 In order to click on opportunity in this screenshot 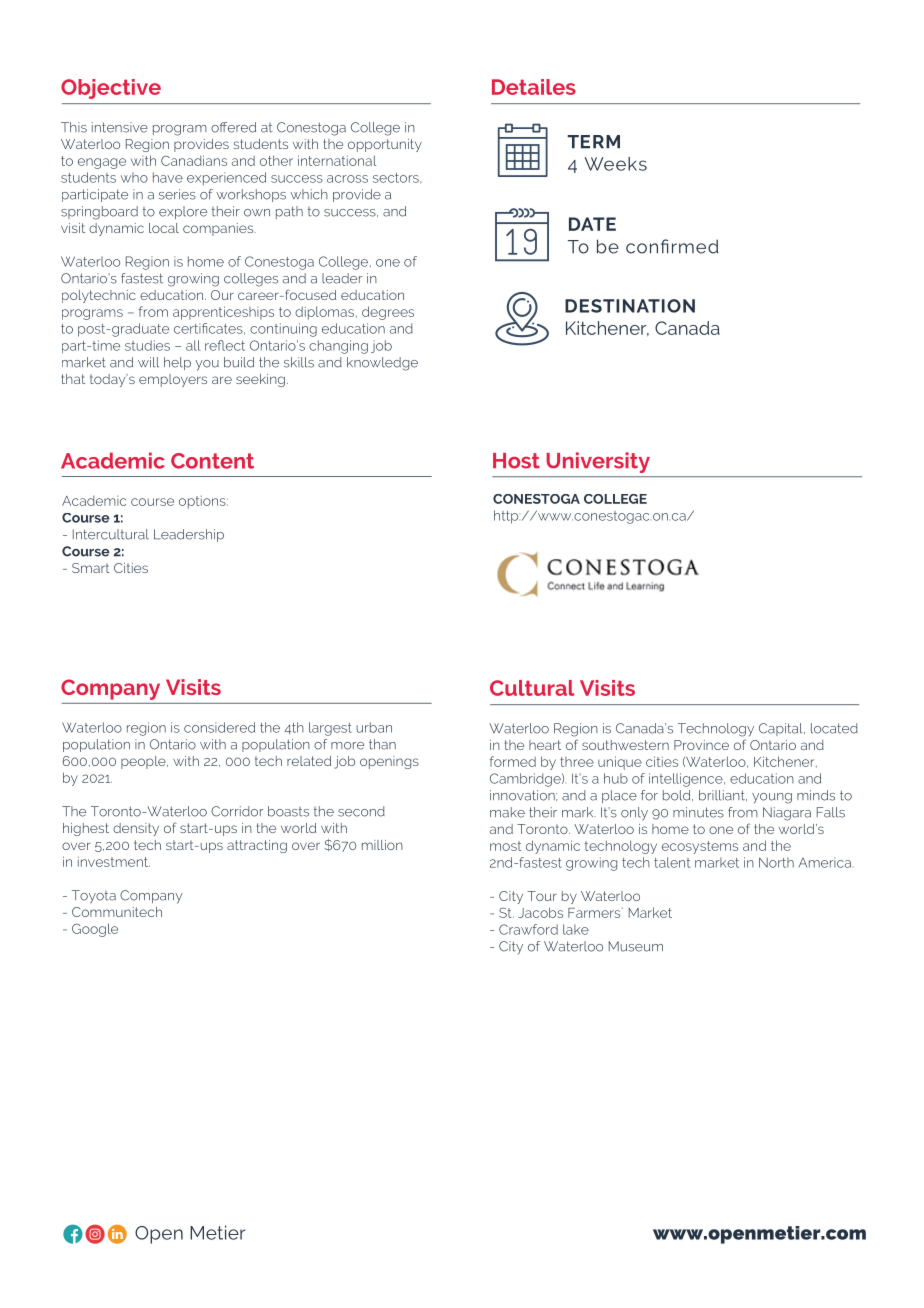, I will do `click(385, 145)`.
